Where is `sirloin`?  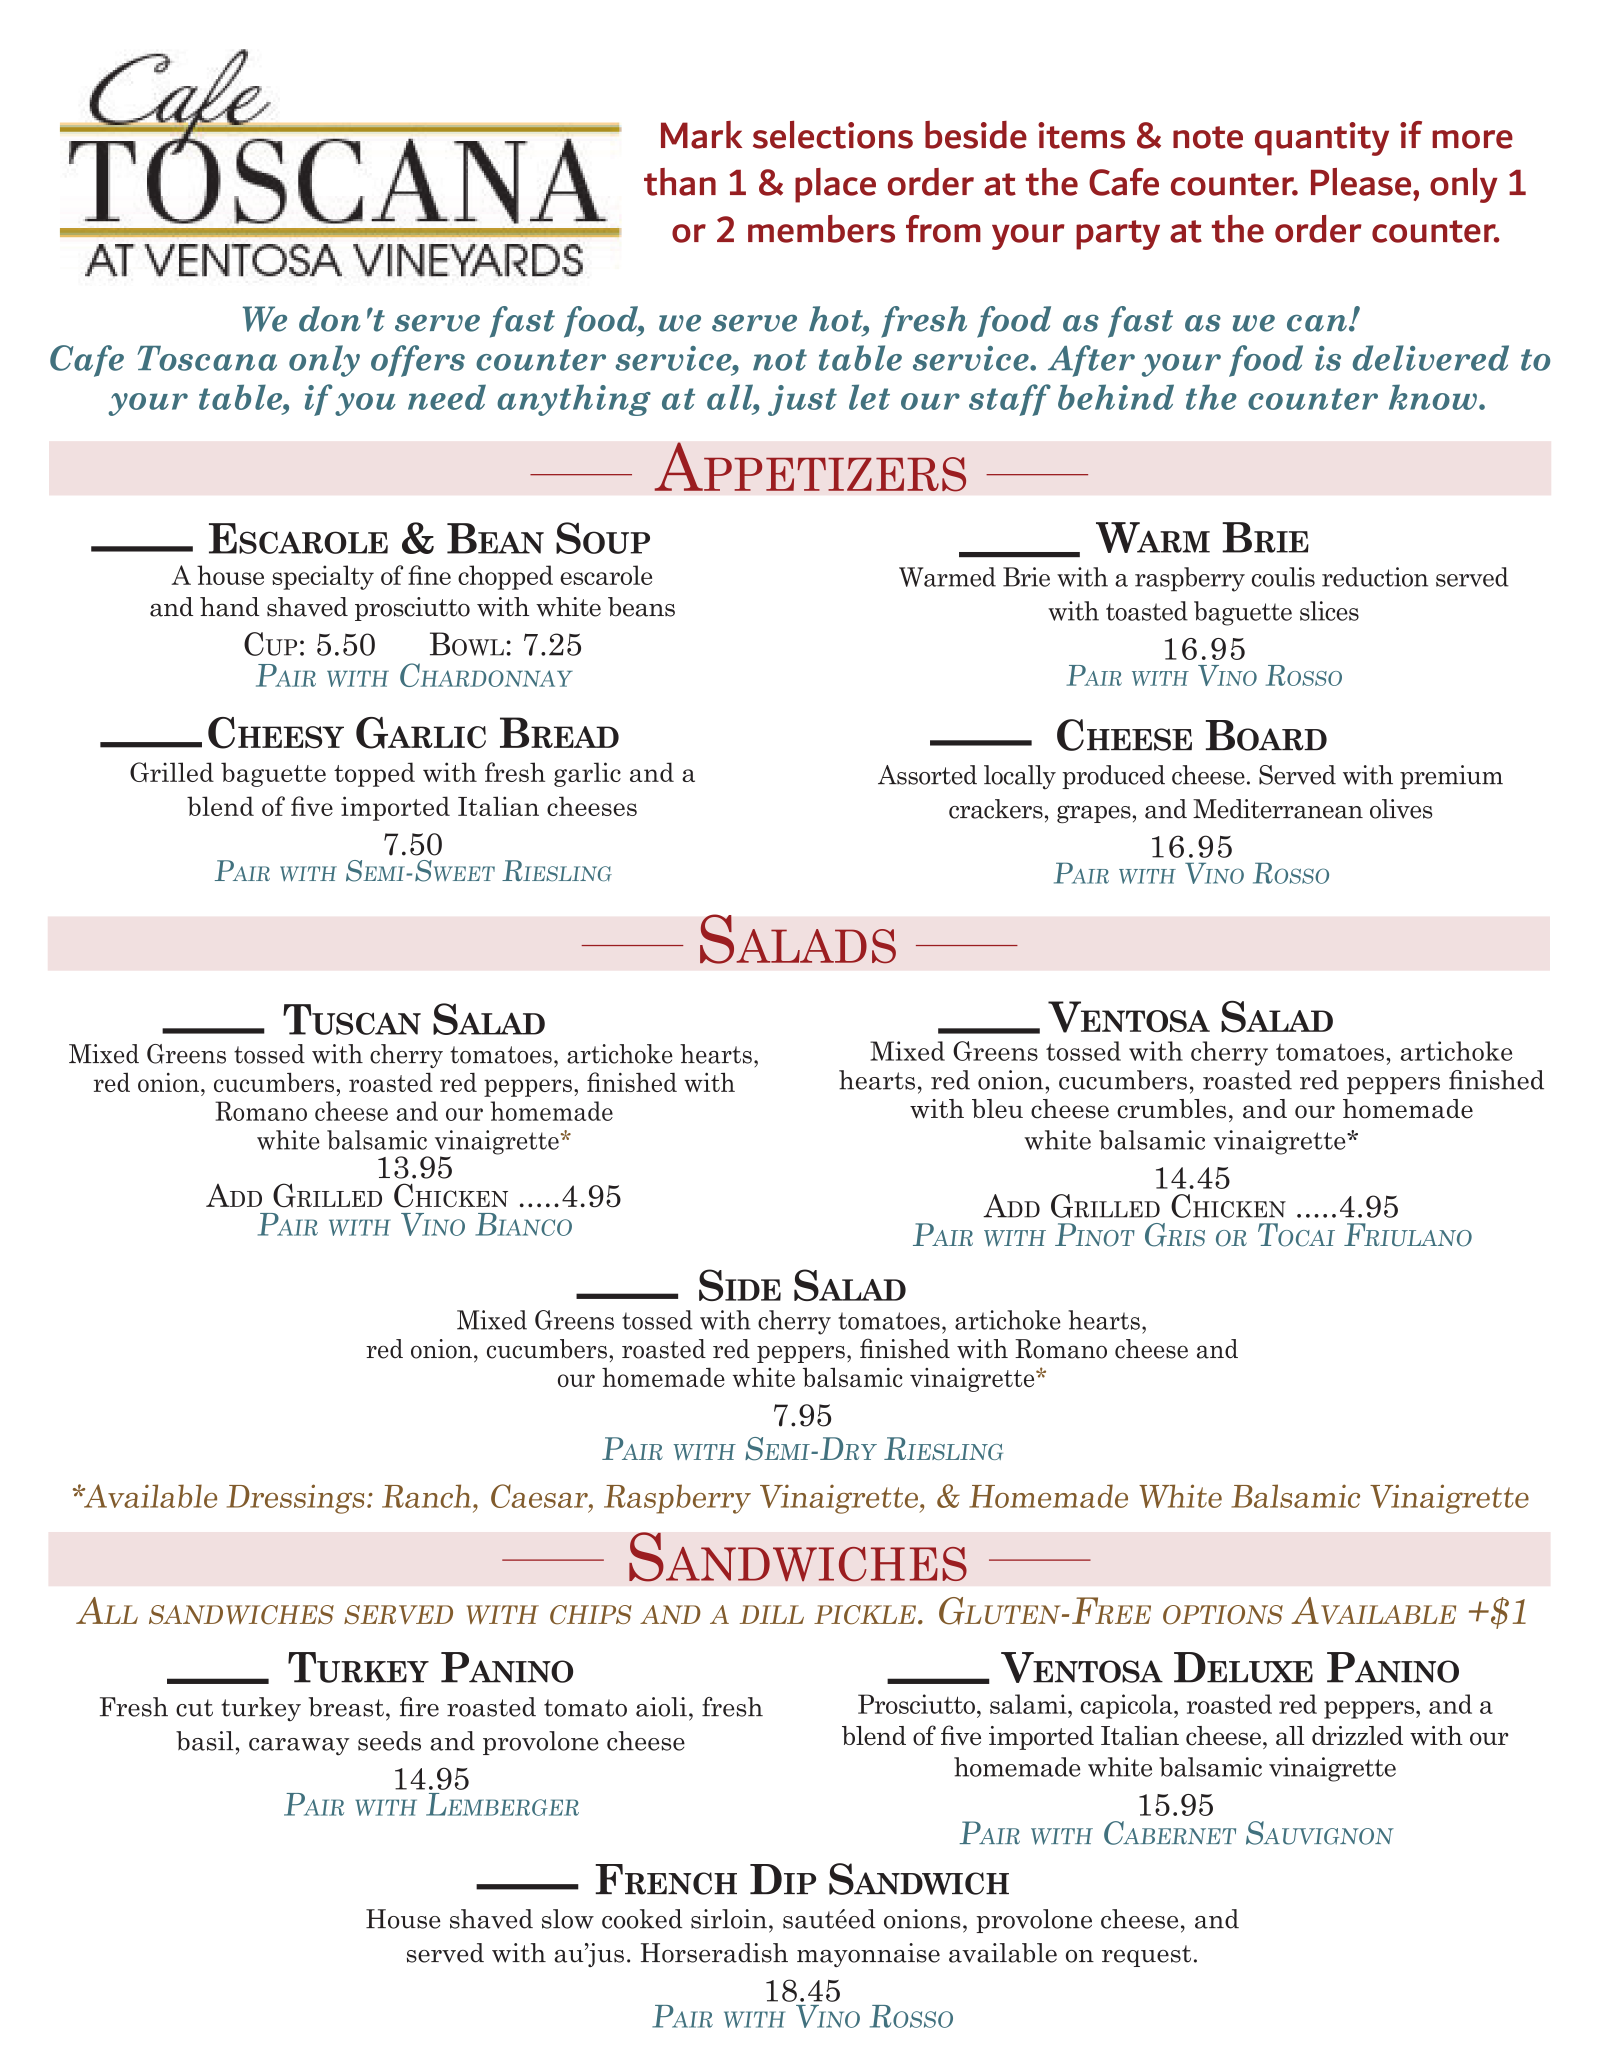
sirloin is located at coordinates (729, 1919).
